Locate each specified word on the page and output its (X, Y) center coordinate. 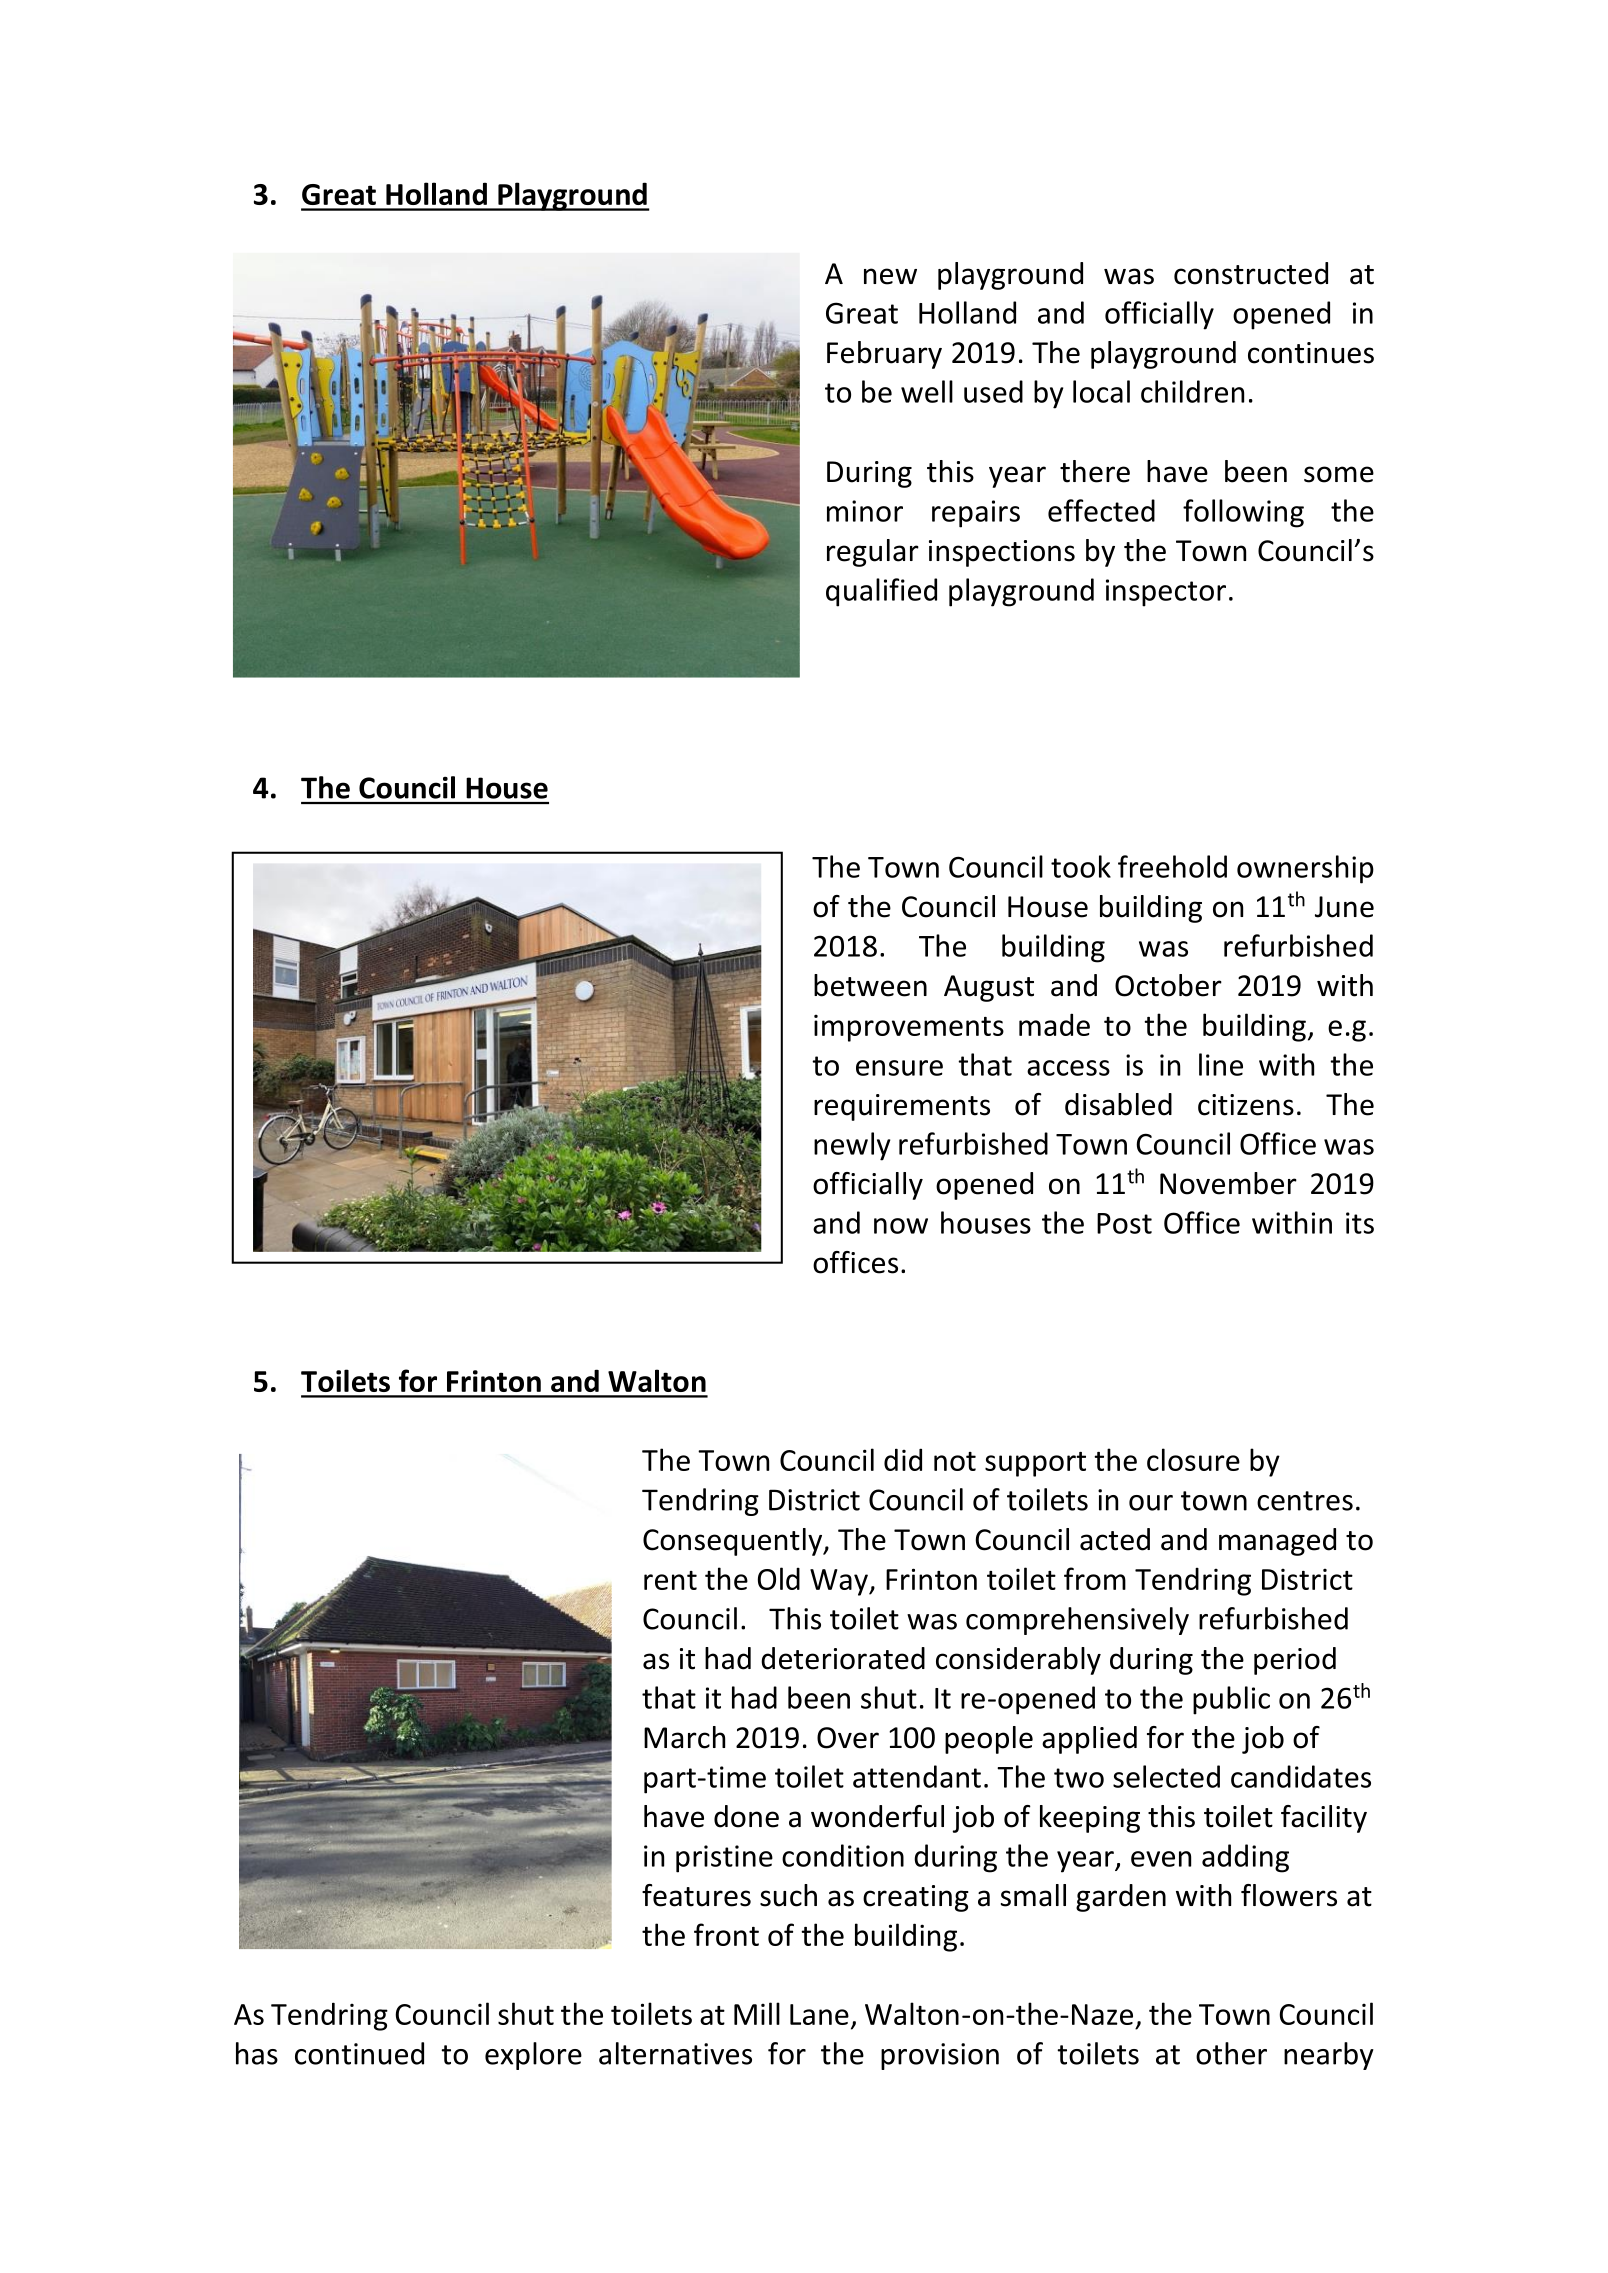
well (927, 391)
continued (359, 2053)
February (884, 355)
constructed (1251, 273)
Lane (819, 2014)
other (1231, 2053)
